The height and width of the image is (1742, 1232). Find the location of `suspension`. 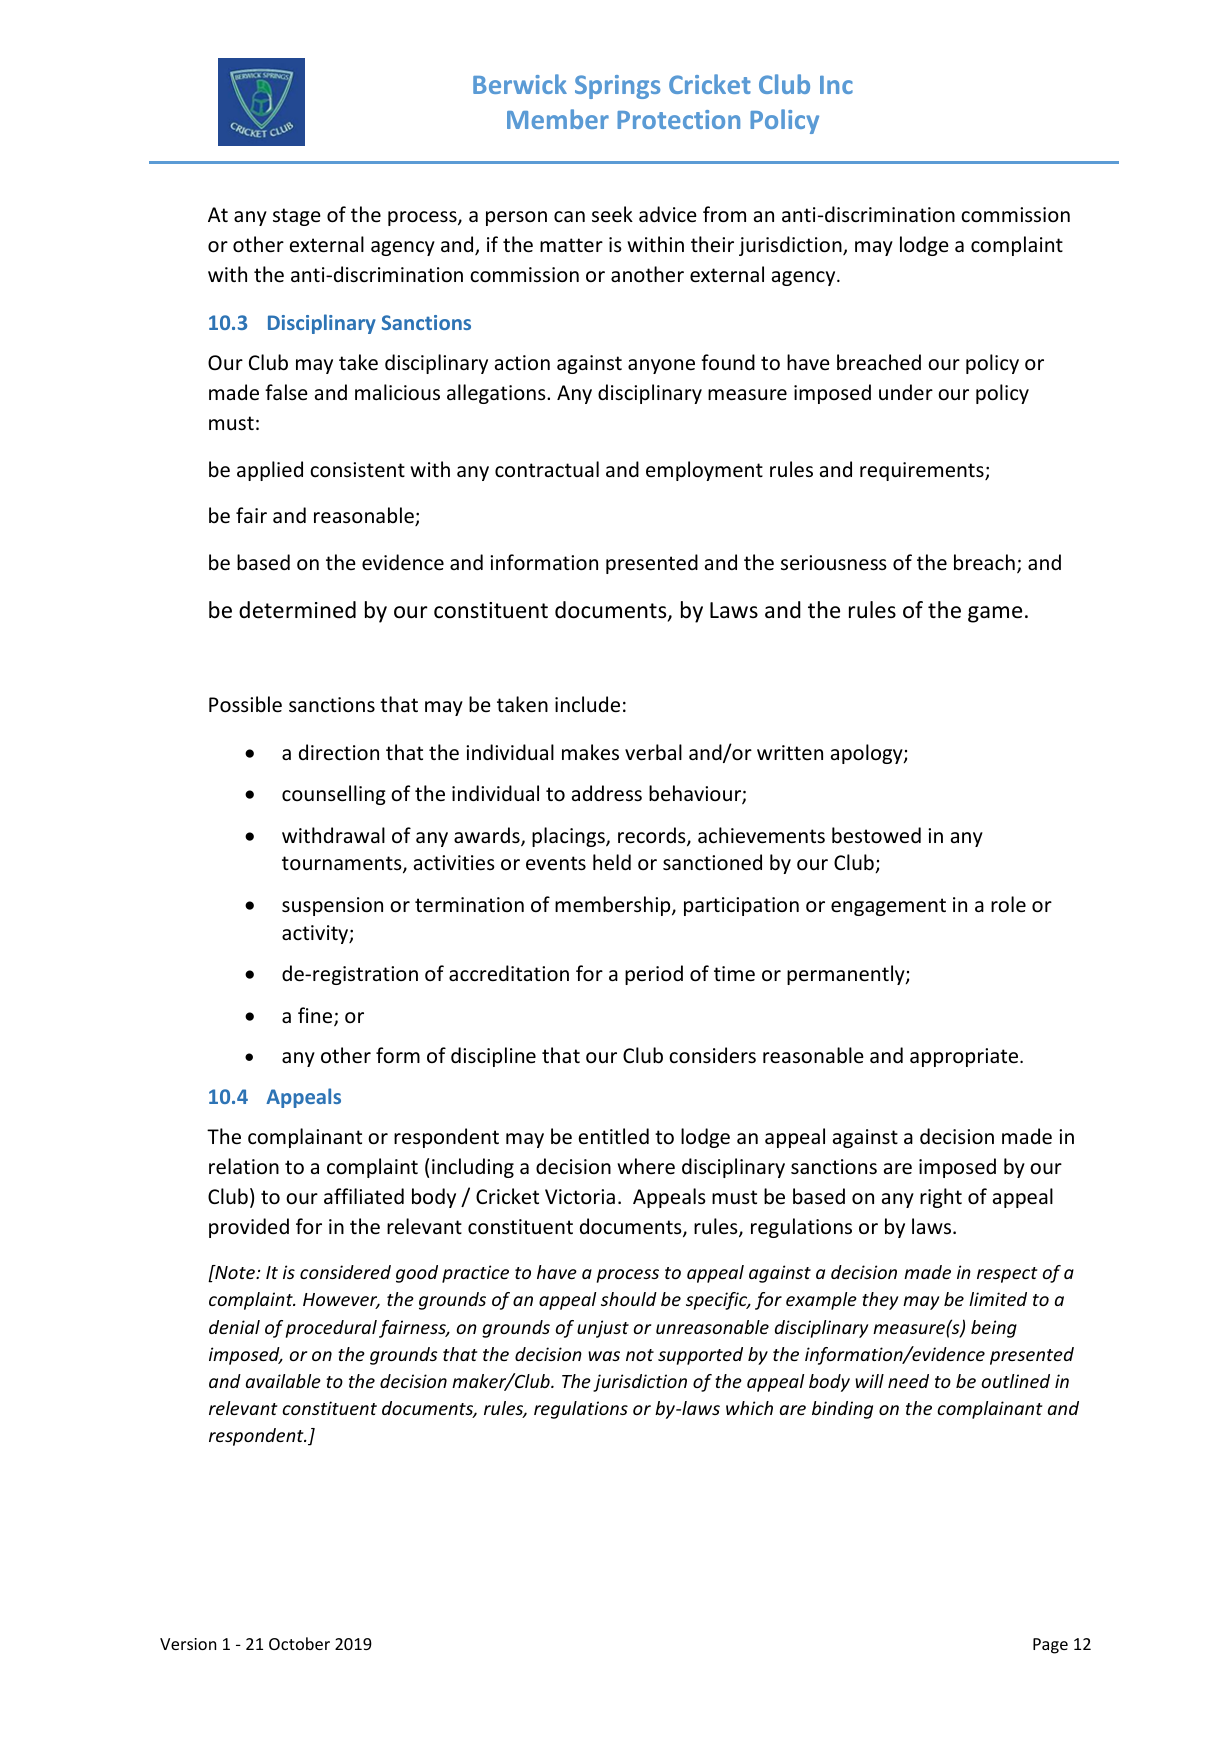

suspension is located at coordinates (332, 906).
